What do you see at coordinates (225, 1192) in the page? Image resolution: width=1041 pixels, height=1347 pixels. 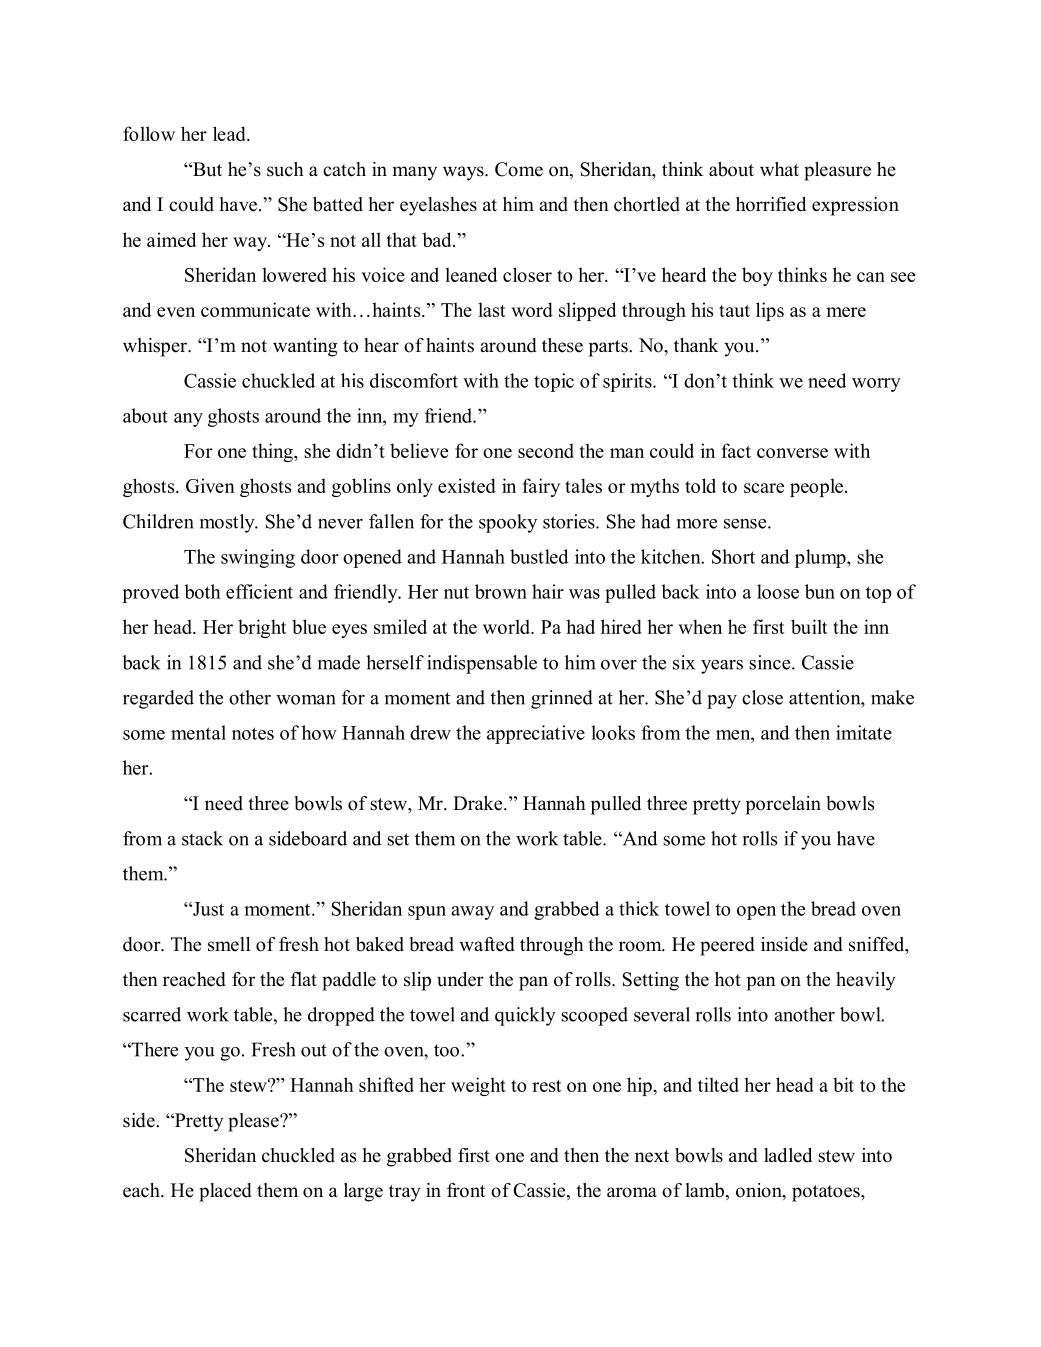 I see `placed` at bounding box center [225, 1192].
